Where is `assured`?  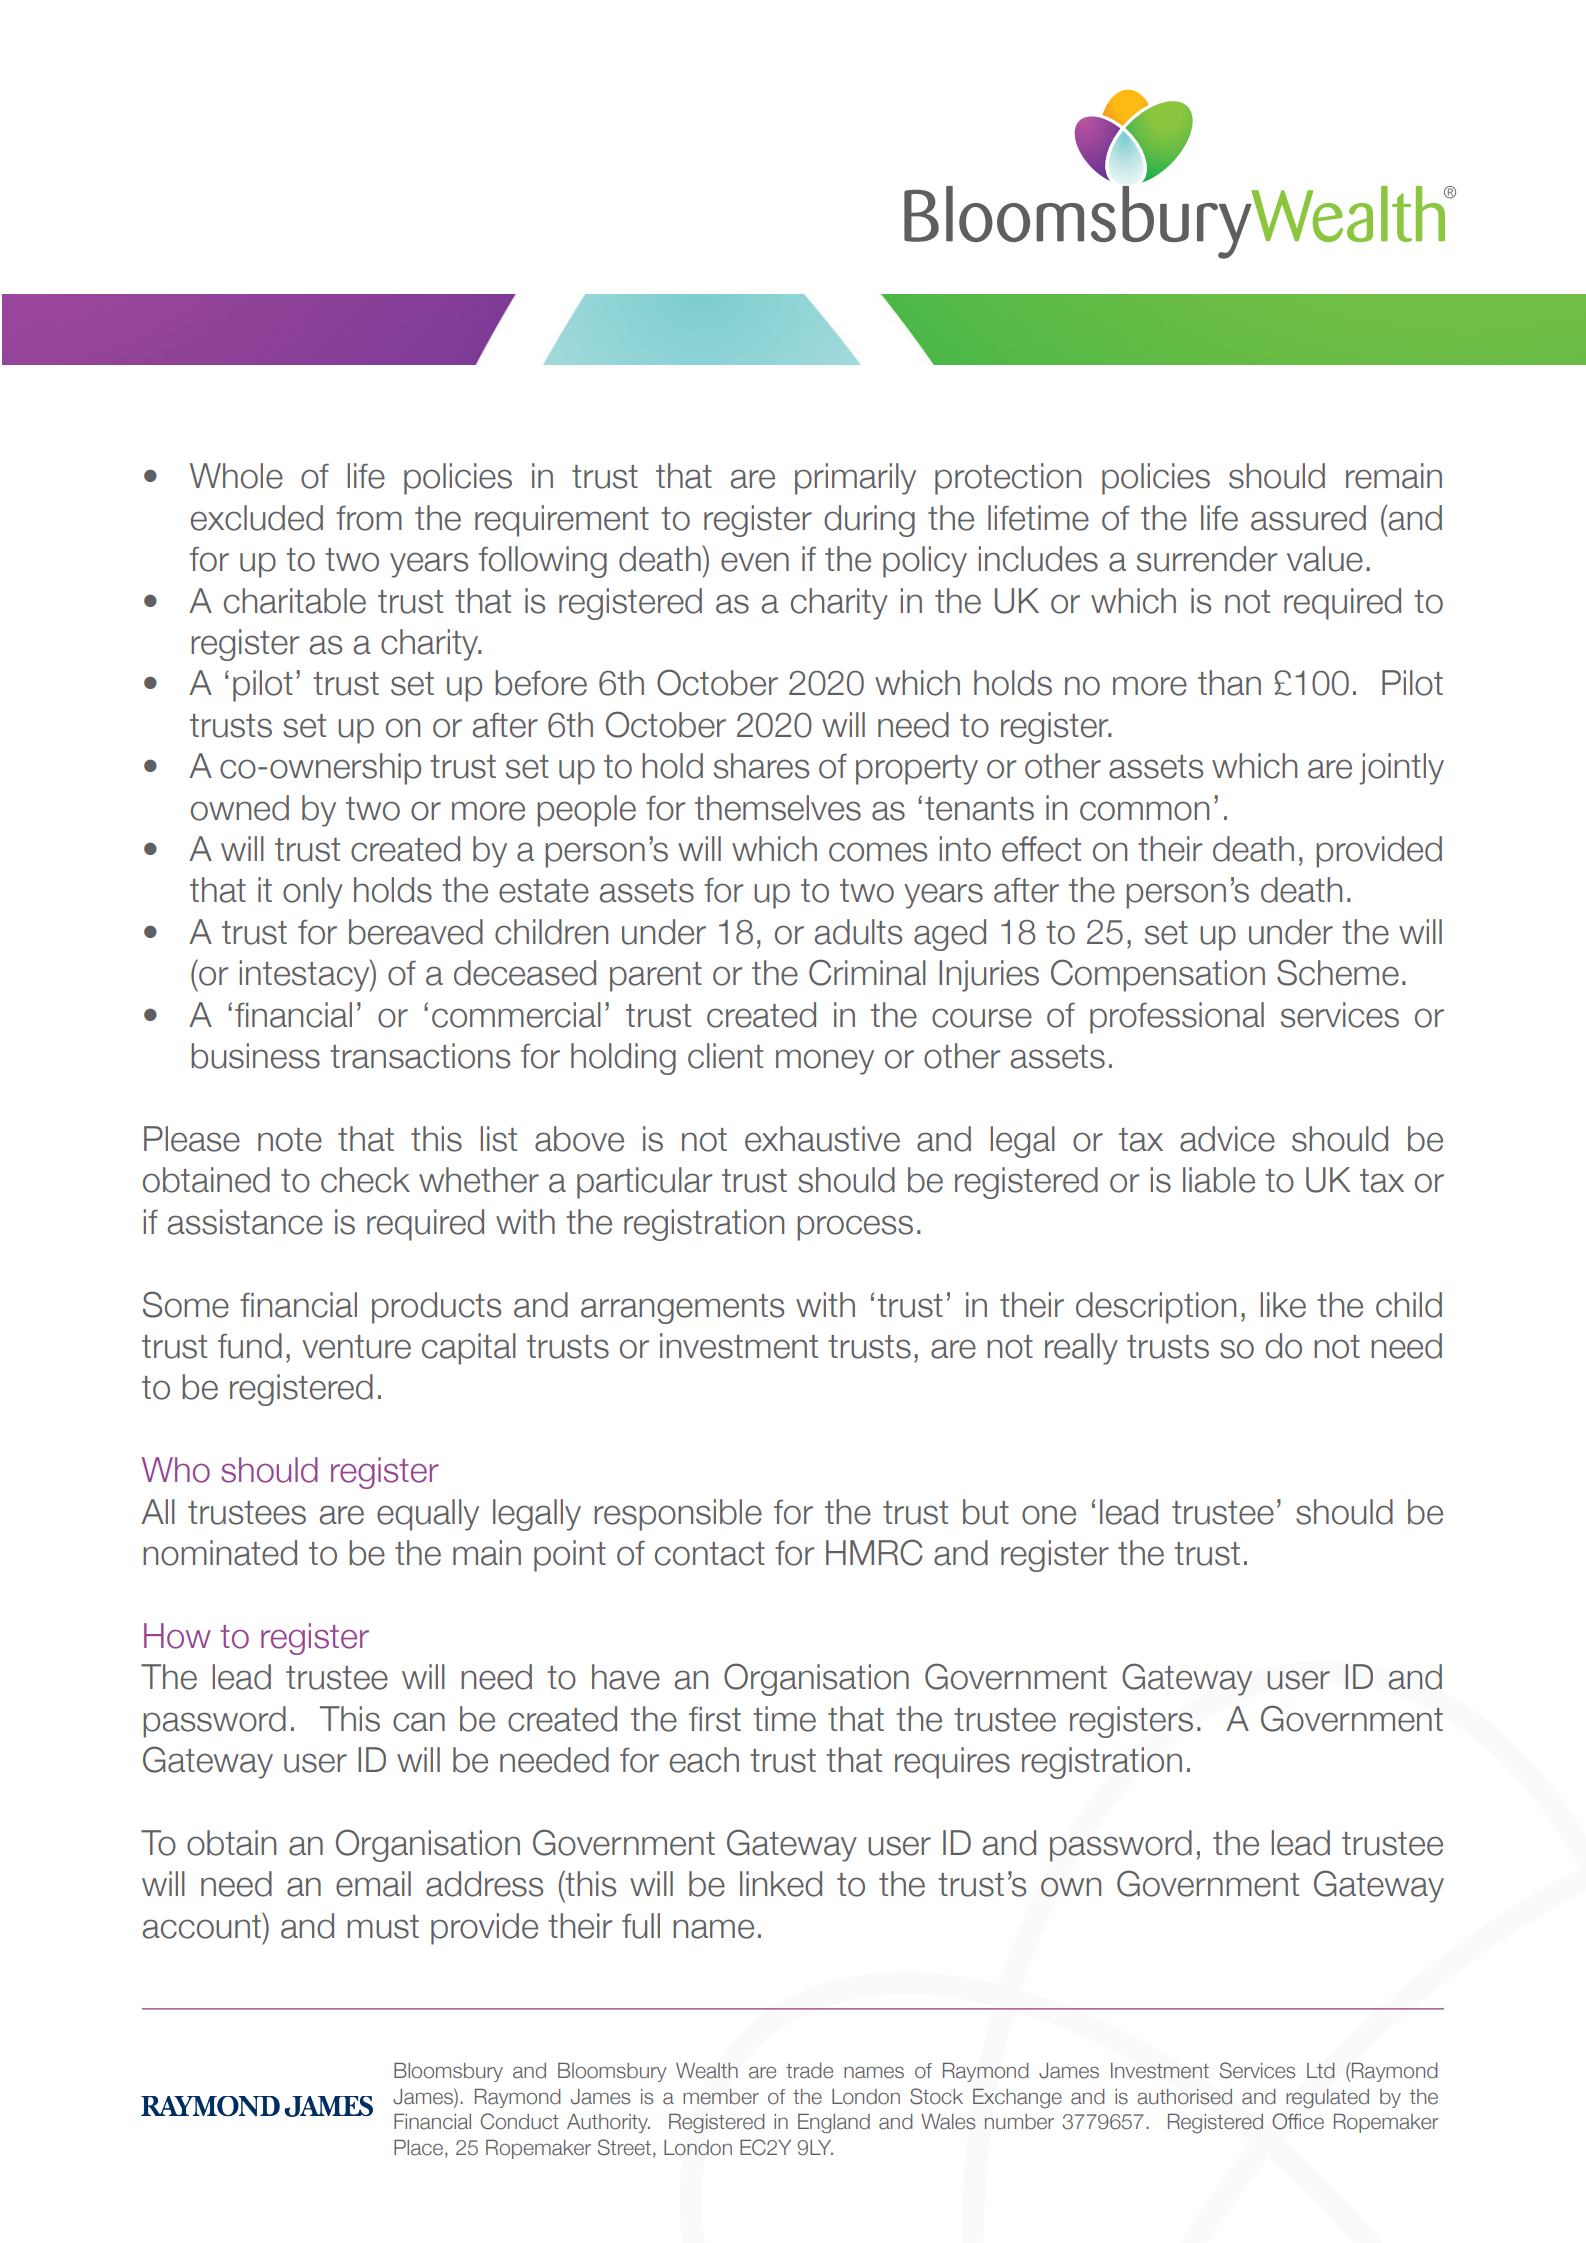
assured is located at coordinates (1308, 518).
